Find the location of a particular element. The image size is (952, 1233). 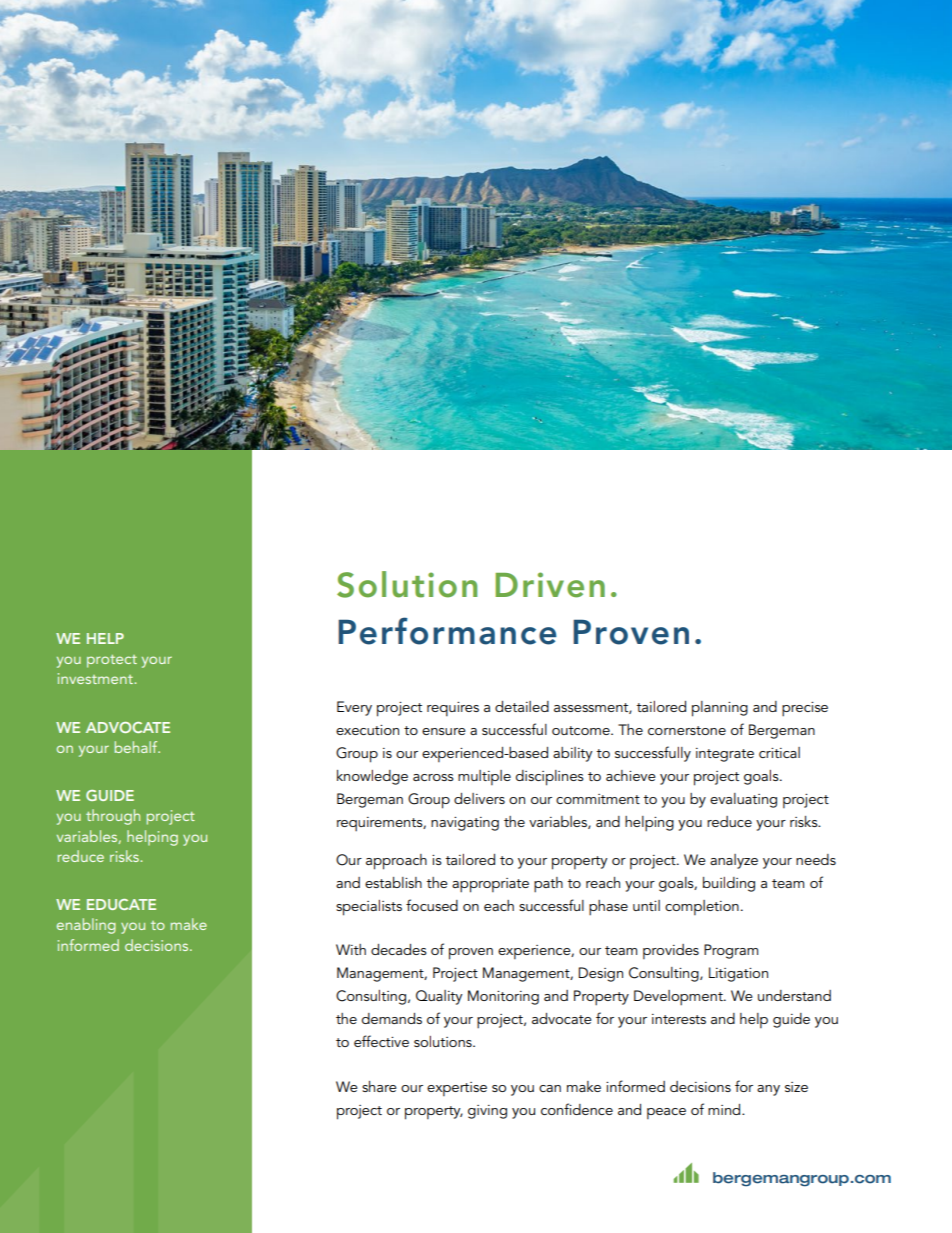

Driven is located at coordinates (550, 585).
